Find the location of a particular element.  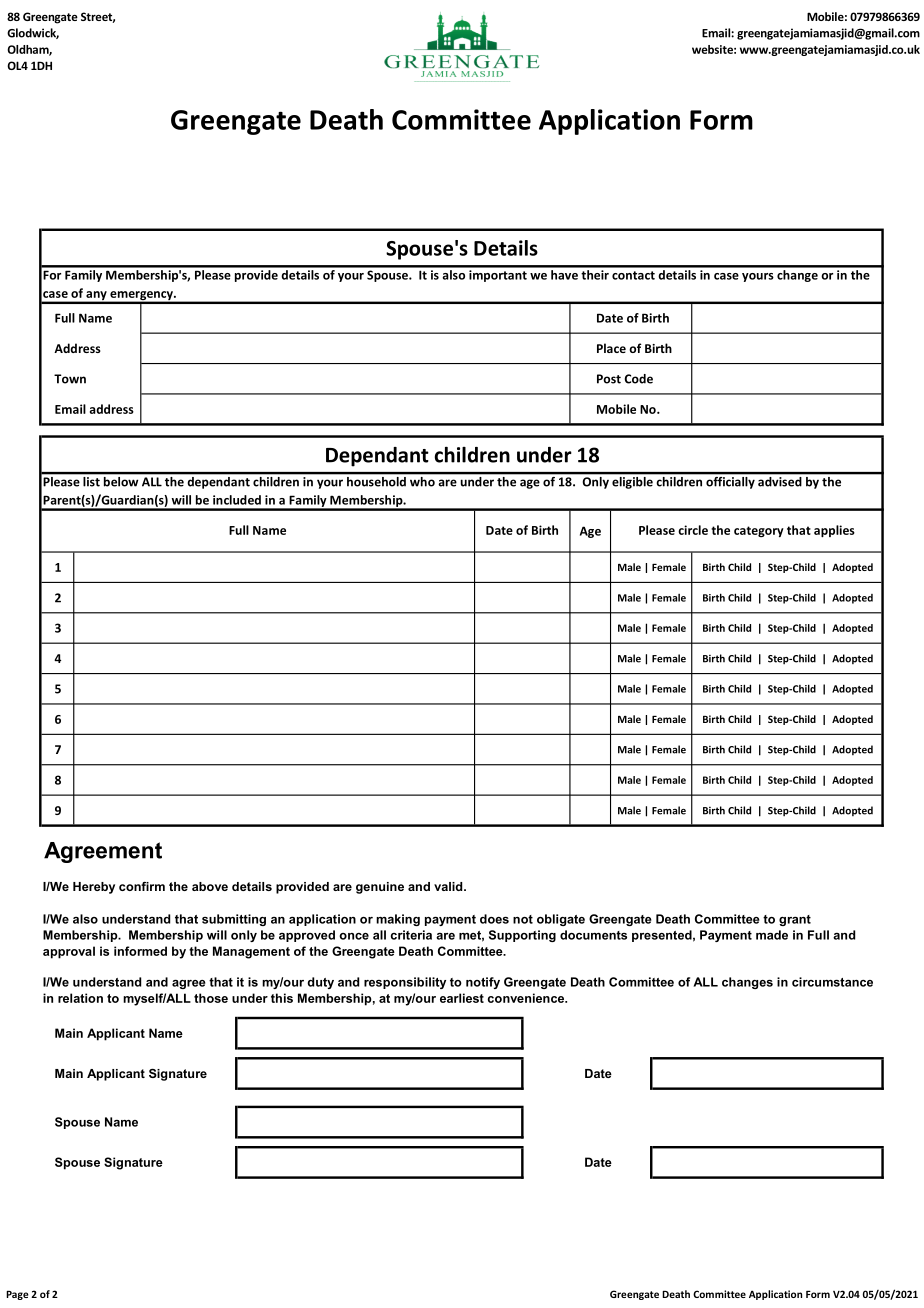

any is located at coordinates (96, 297).
